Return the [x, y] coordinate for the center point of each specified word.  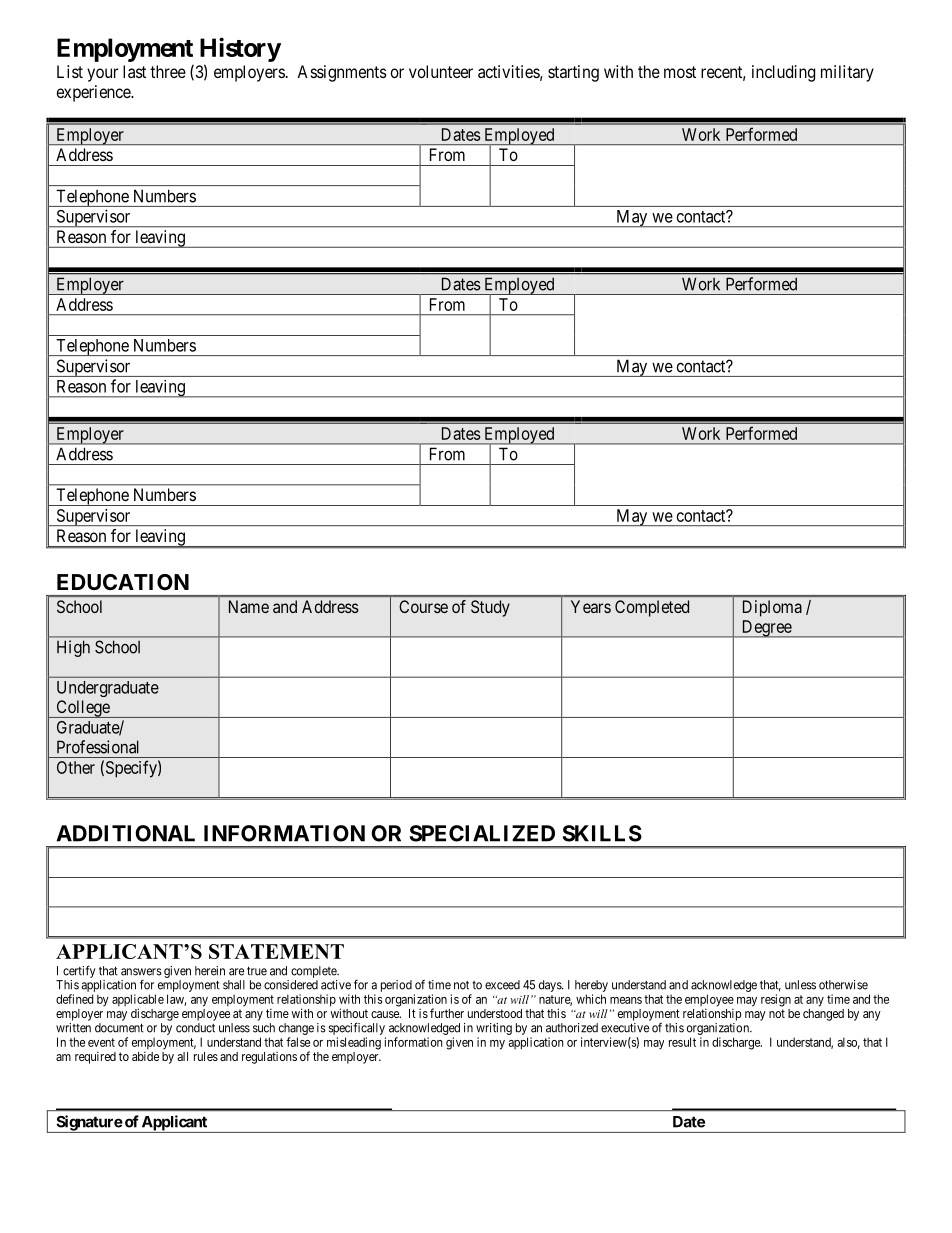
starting [573, 73]
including [783, 73]
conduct [195, 1028]
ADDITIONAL [125, 833]
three [168, 71]
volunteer [441, 71]
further [447, 1013]
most [680, 72]
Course [423, 606]
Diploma [772, 608]
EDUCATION [123, 582]
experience [94, 93]
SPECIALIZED [482, 833]
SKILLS [602, 833]
